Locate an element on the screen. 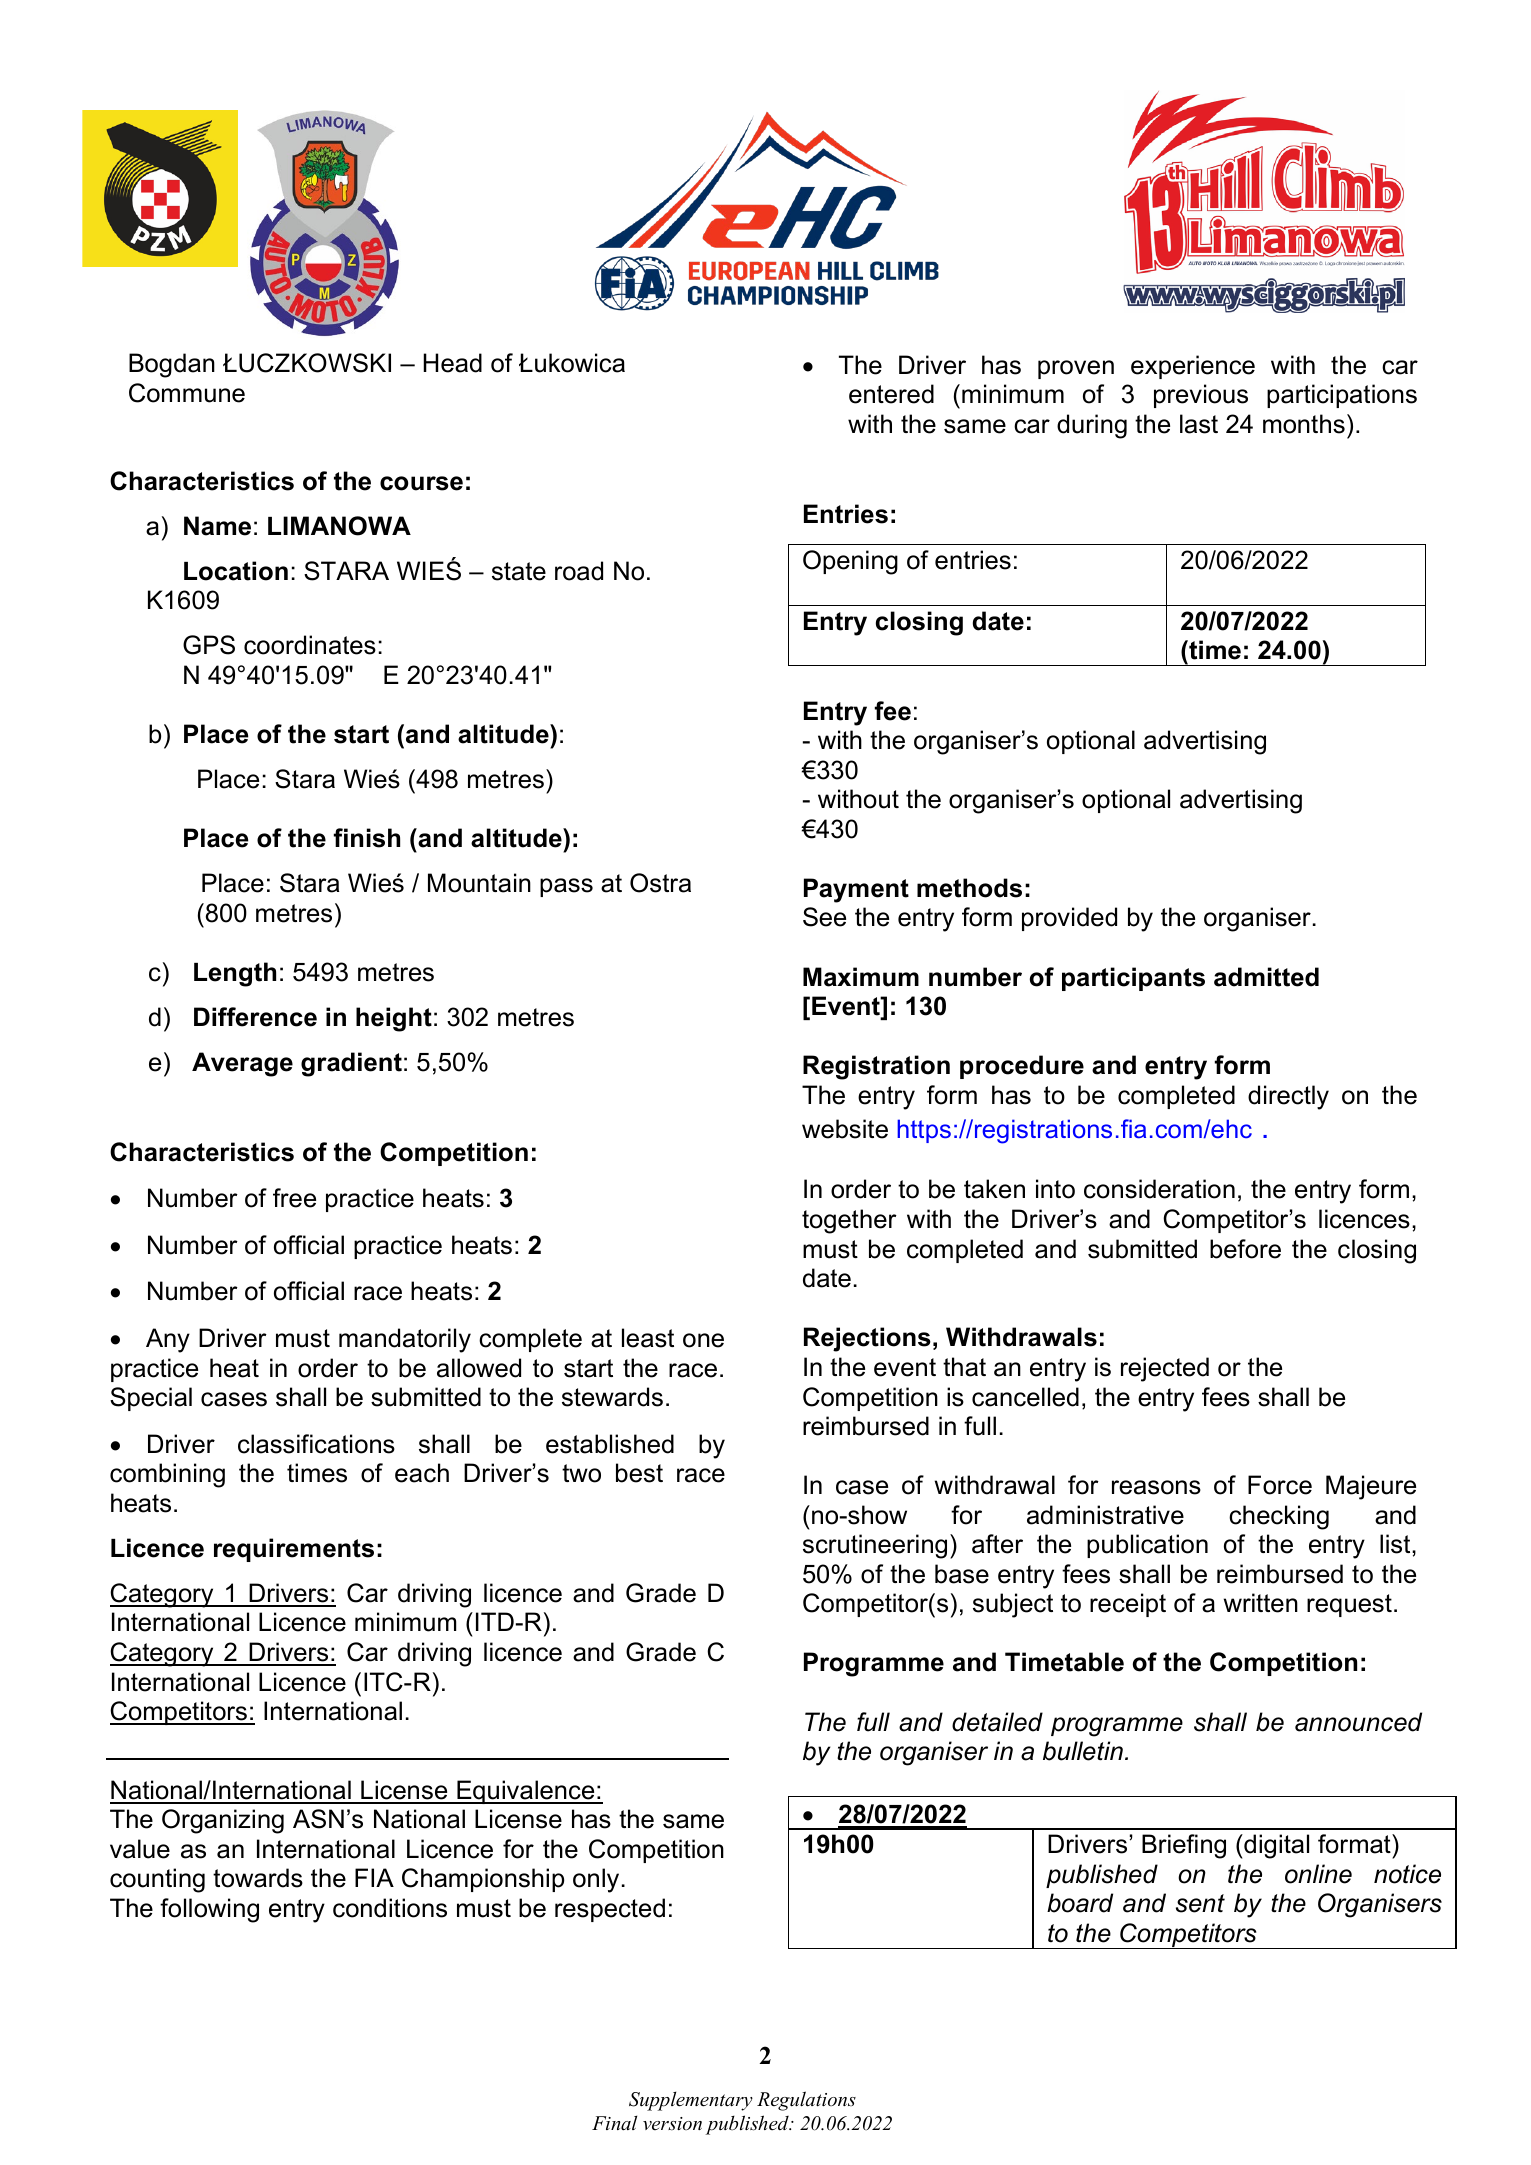 Image resolution: width=1531 pixels, height=2165 pixels. following is located at coordinates (209, 1910).
